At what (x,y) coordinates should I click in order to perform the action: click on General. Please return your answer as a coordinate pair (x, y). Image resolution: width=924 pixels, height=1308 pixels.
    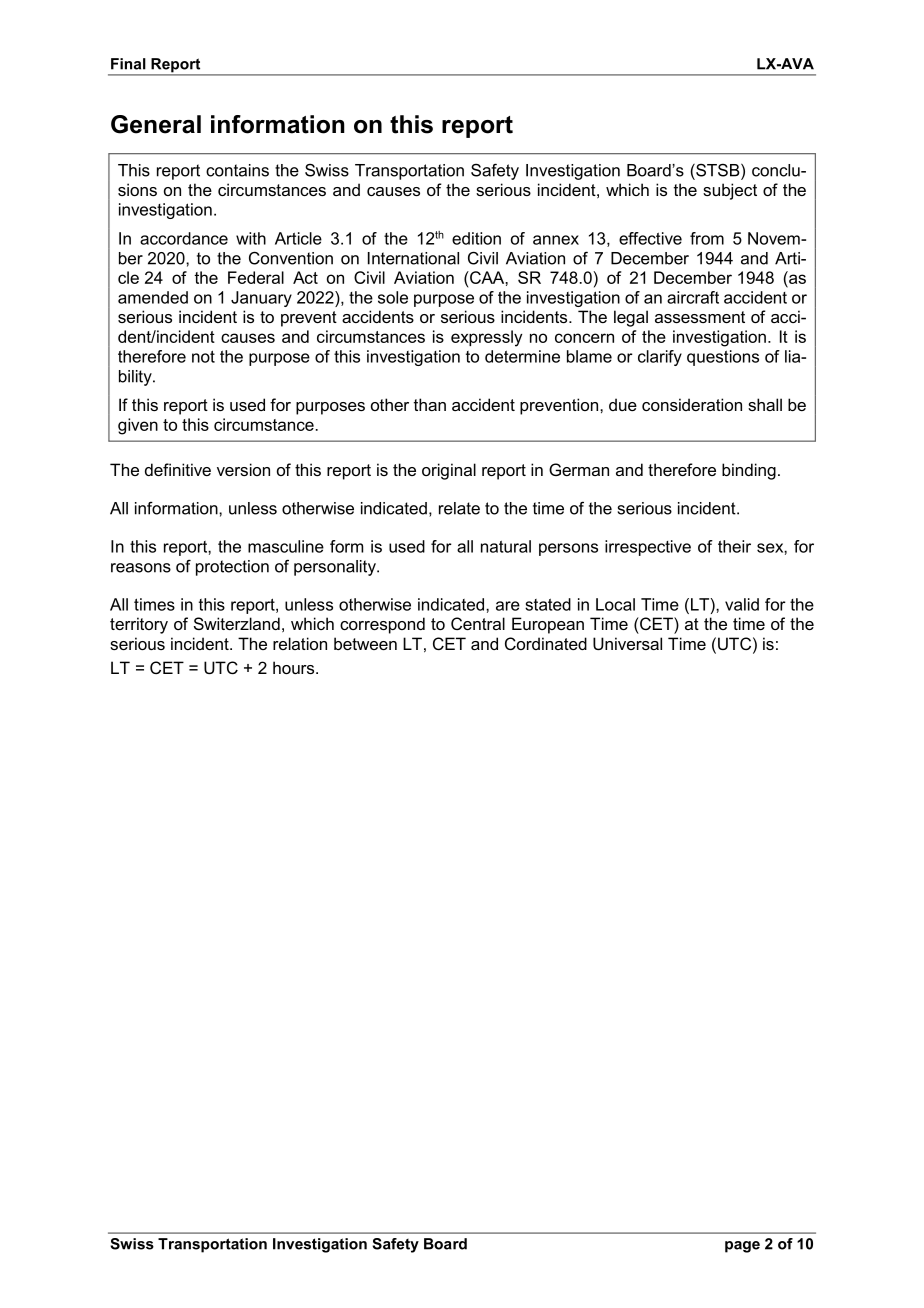
    Looking at the image, I should click on (156, 124).
